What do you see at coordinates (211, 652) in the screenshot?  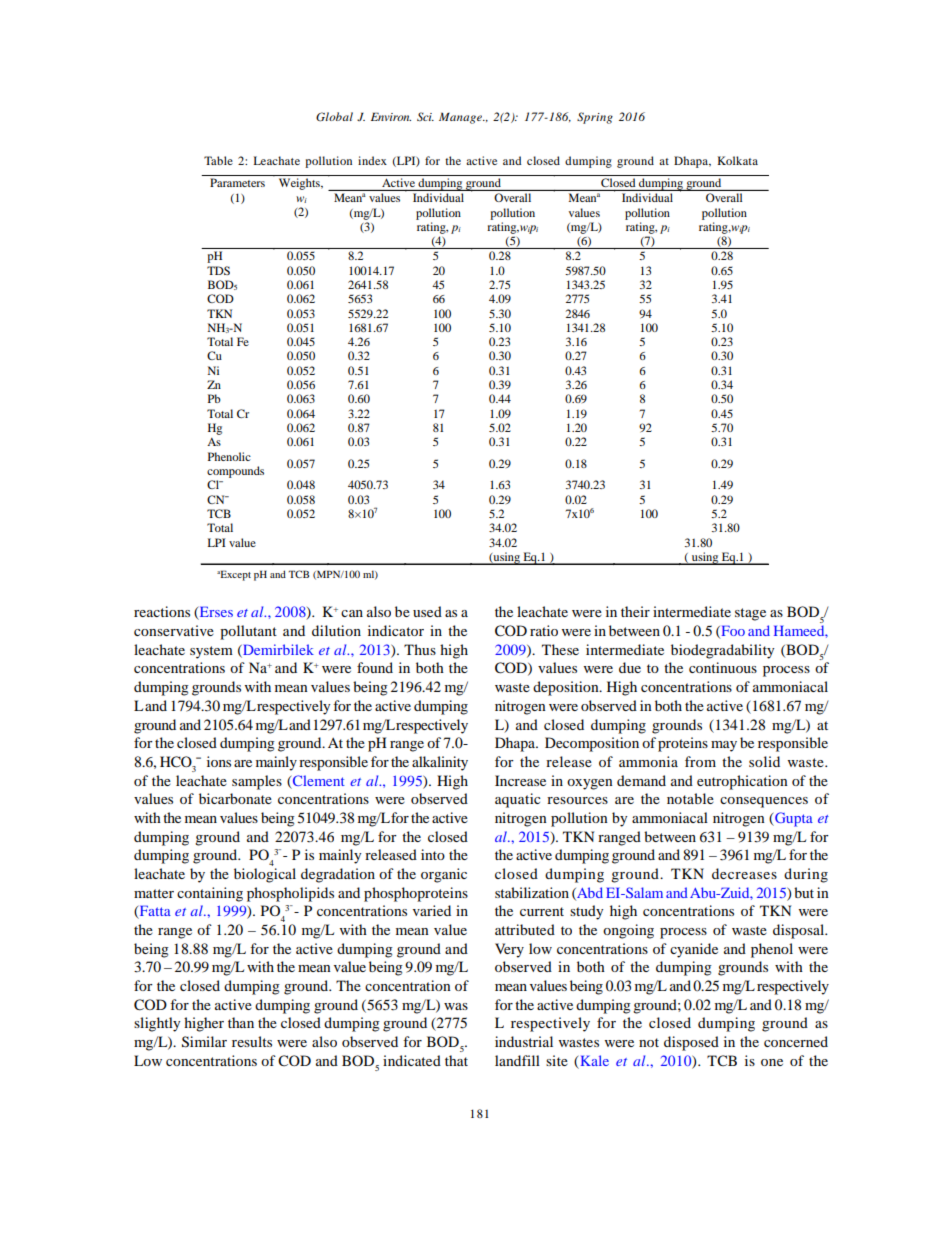 I see `system` at bounding box center [211, 652].
